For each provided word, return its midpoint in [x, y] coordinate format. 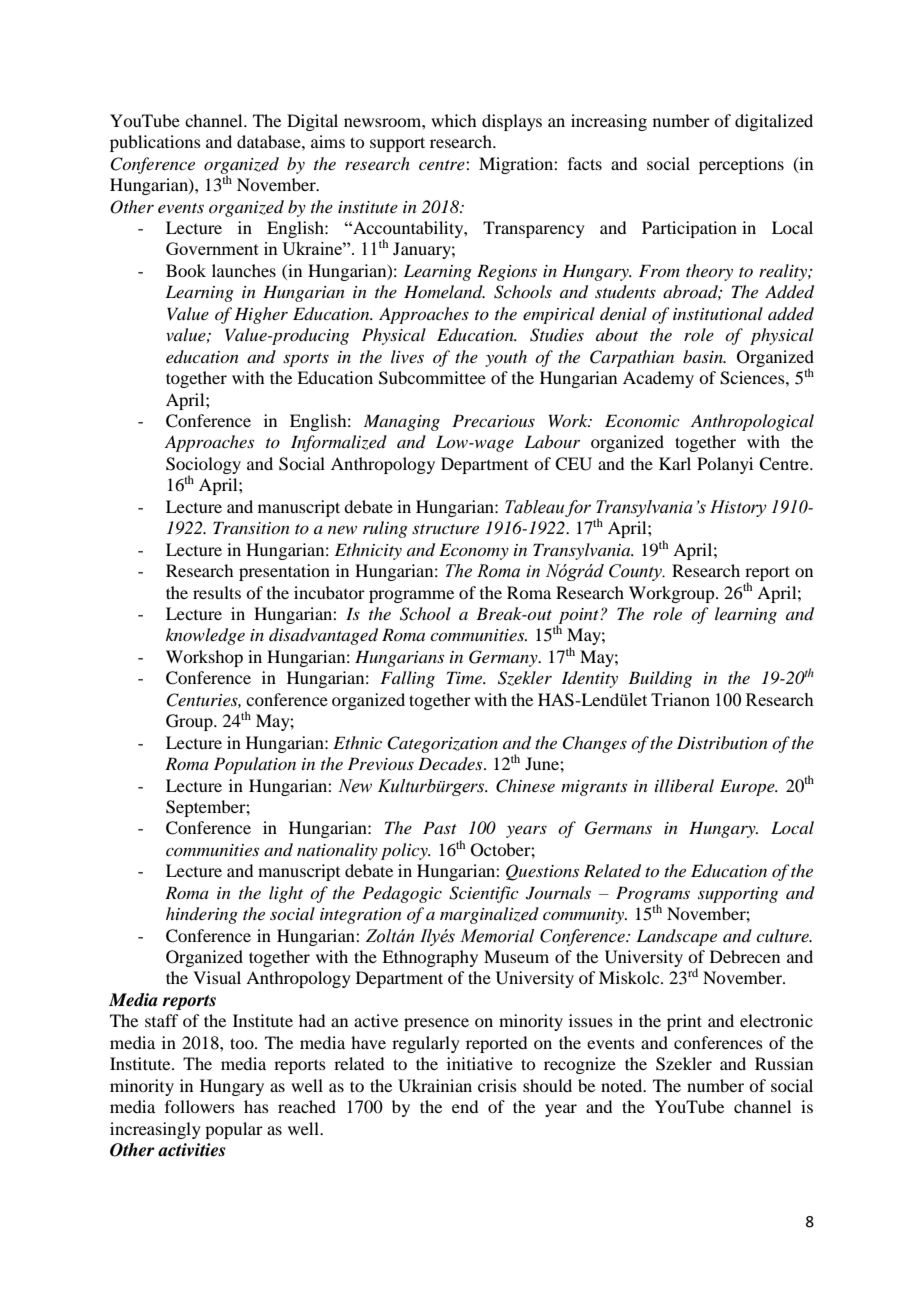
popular [234, 1130]
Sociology [203, 466]
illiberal [684, 785]
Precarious [493, 420]
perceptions [741, 165]
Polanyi [725, 465]
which [453, 120]
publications [155, 143]
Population [255, 765]
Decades [451, 763]
